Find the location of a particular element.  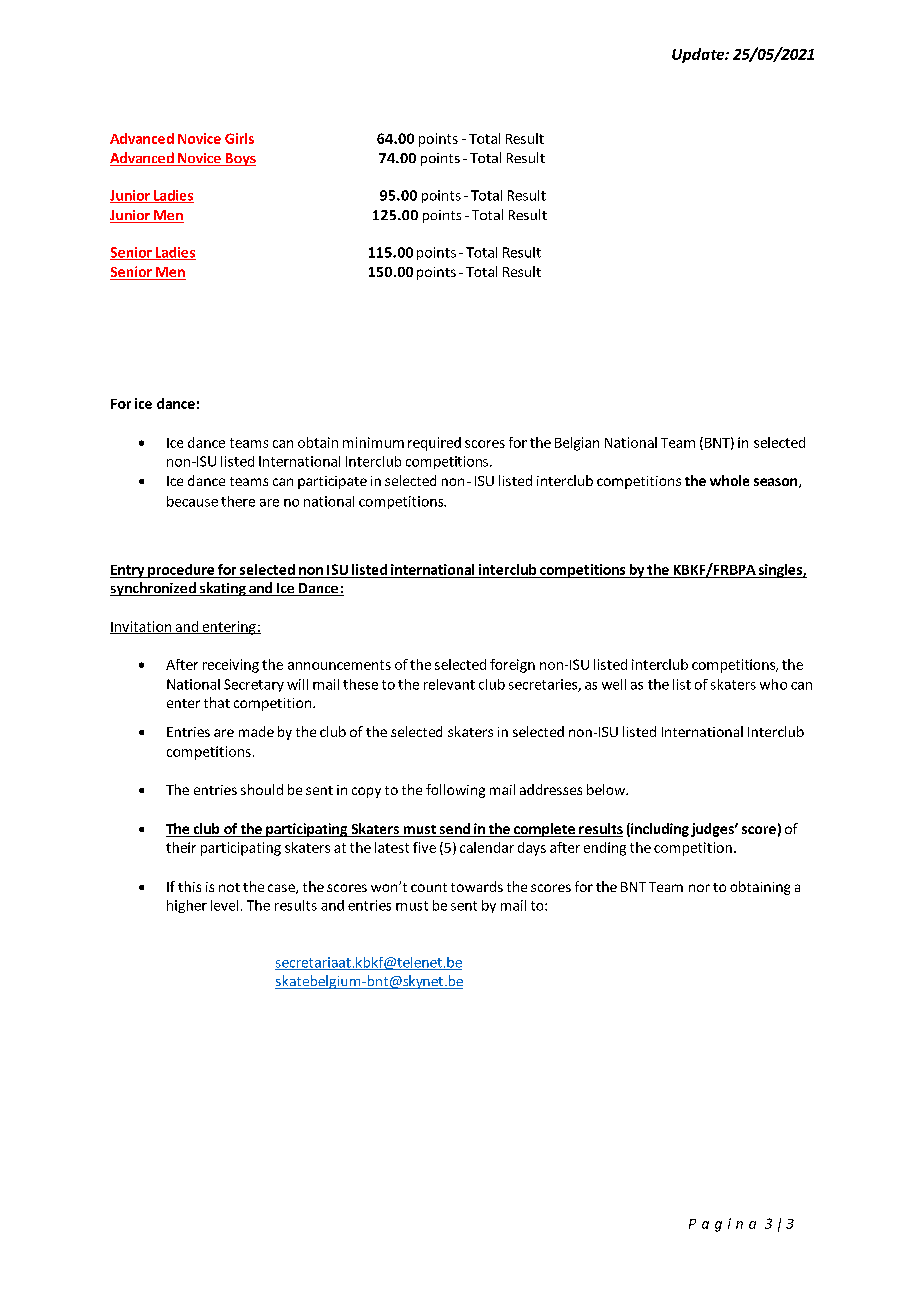

because is located at coordinates (192, 501).
